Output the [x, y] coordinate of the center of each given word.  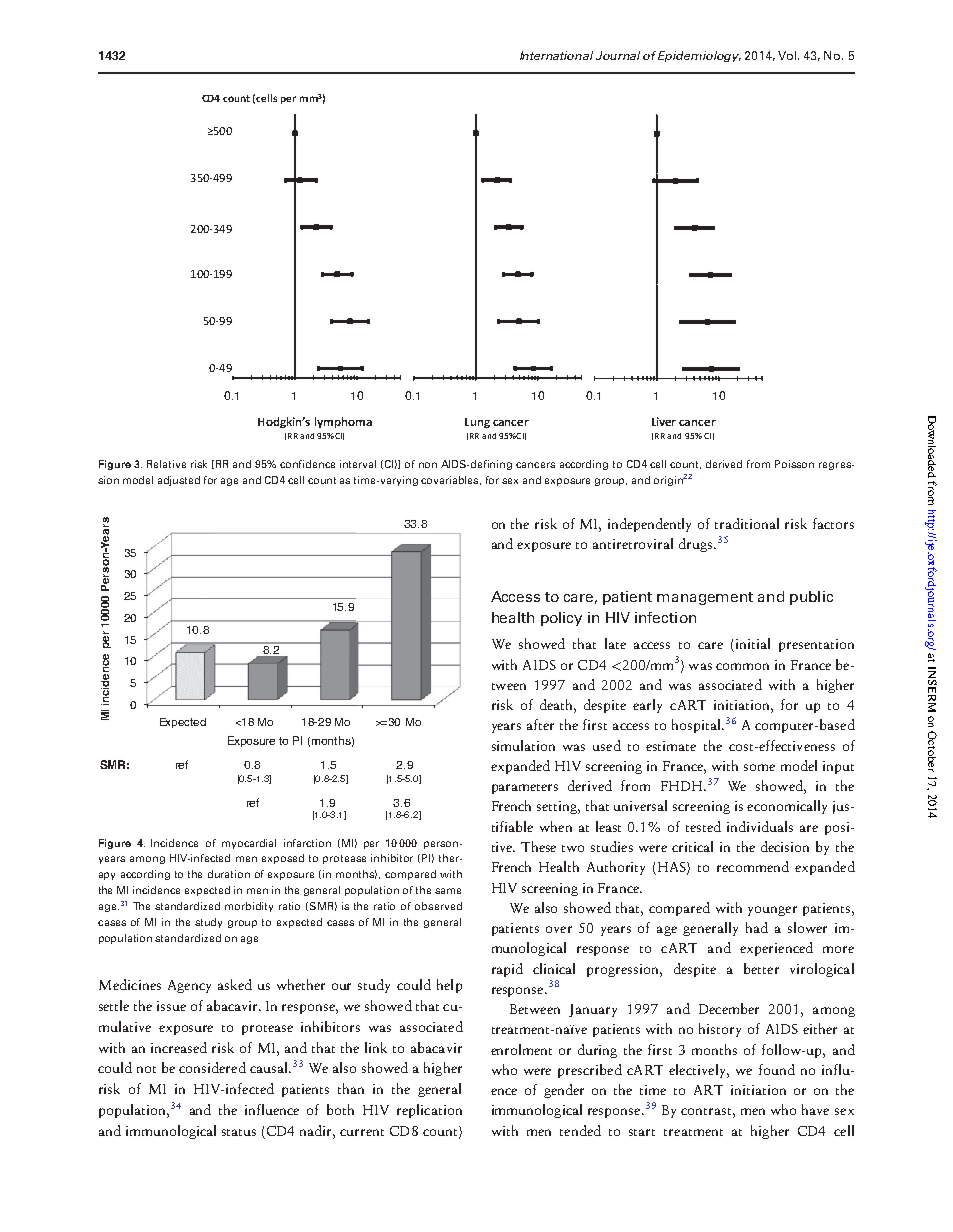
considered [212, 1067]
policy [561, 619]
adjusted [179, 481]
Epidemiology [699, 56]
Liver [664, 421]
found [777, 1069]
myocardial [249, 844]
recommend [753, 866]
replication [429, 1111]
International [556, 55]
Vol [788, 55]
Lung [477, 423]
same [448, 891]
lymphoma [343, 422]
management [705, 598]
